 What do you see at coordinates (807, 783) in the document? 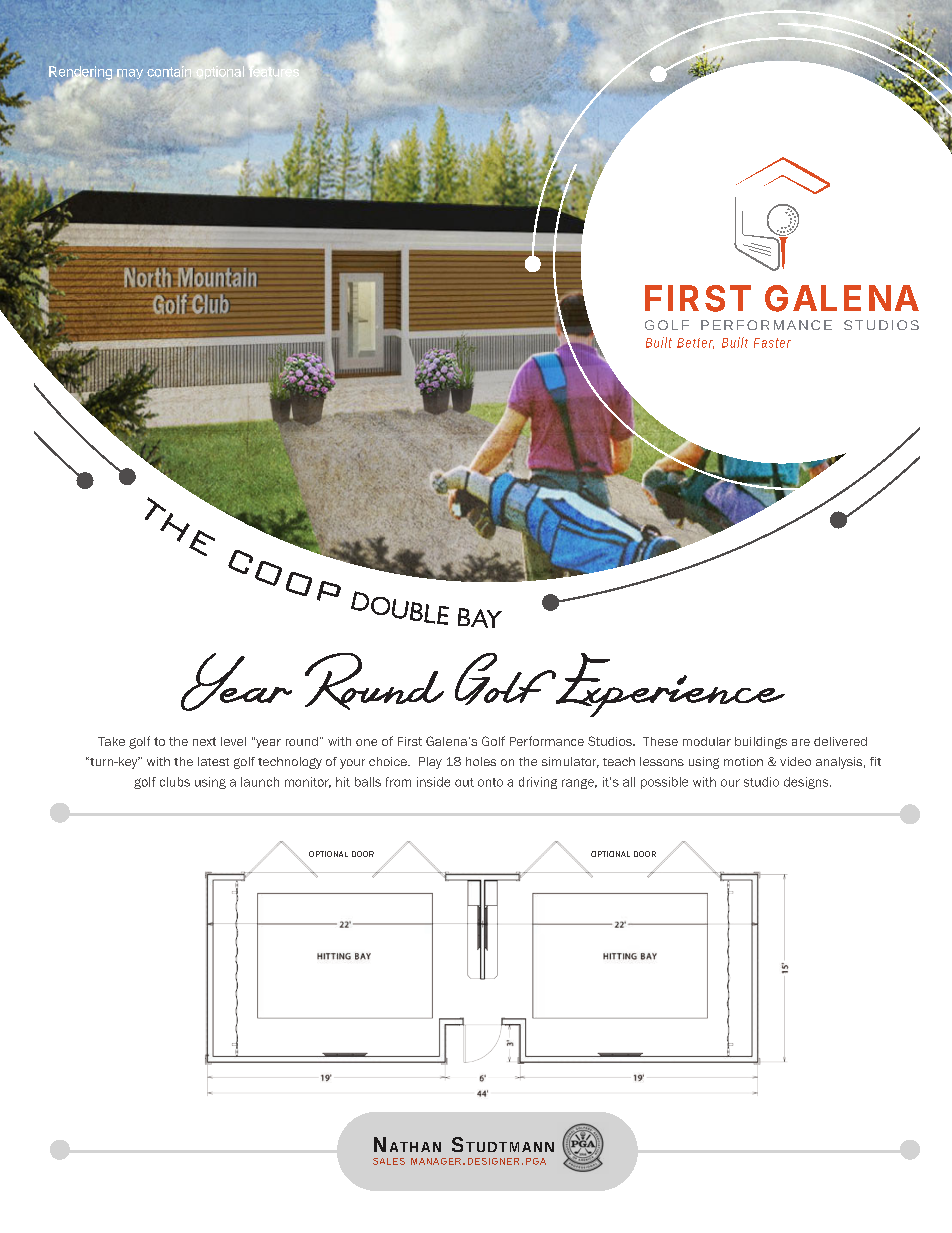
I see `designs` at bounding box center [807, 783].
